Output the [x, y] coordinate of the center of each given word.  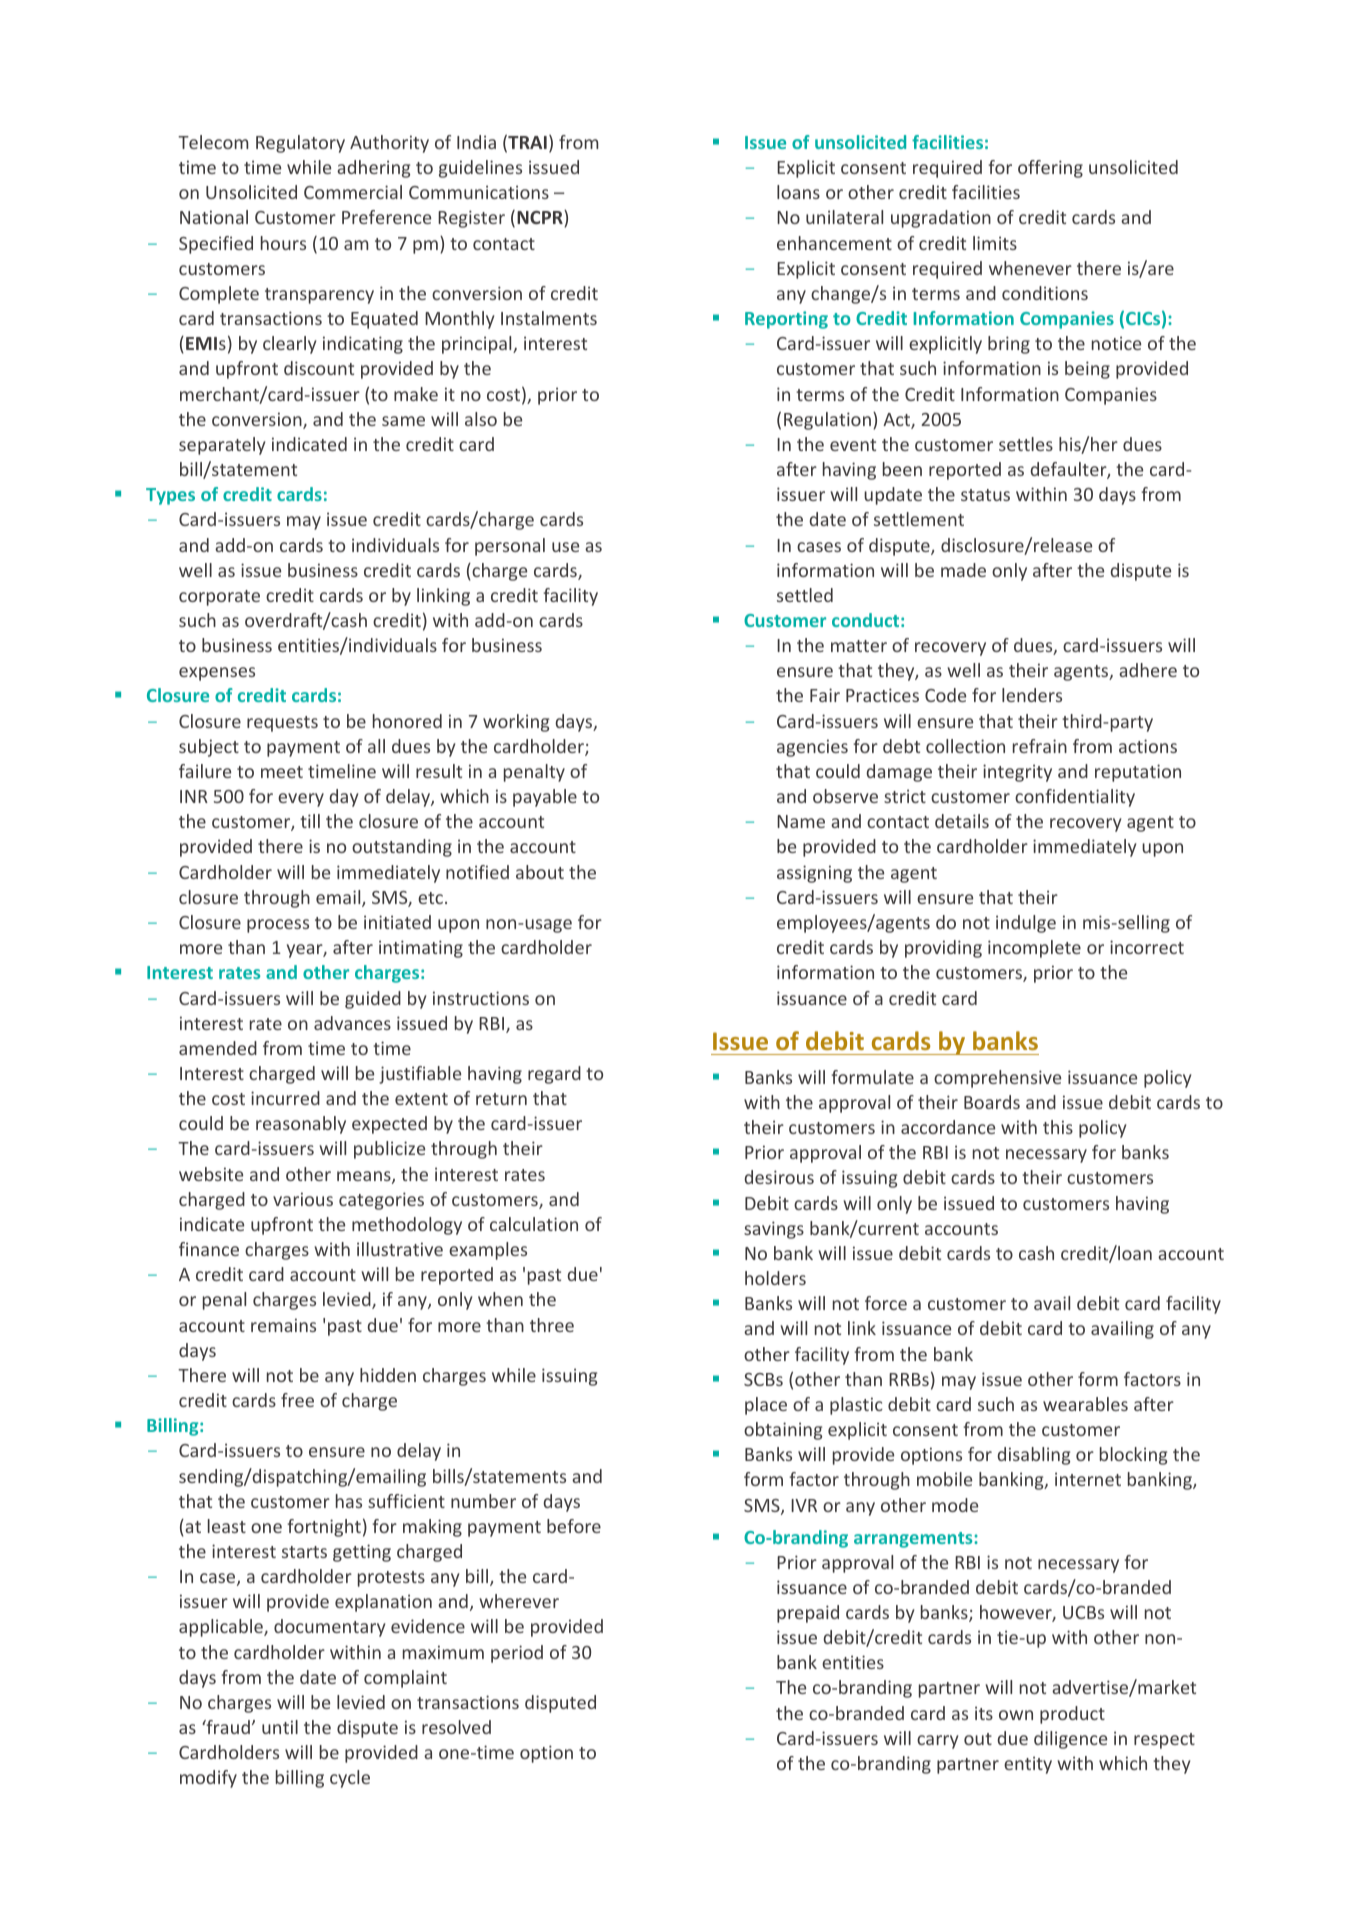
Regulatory [300, 144]
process [278, 926]
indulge [1026, 924]
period [517, 1654]
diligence [1070, 1740]
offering [1050, 169]
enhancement [834, 243]
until [280, 1727]
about [540, 872]
